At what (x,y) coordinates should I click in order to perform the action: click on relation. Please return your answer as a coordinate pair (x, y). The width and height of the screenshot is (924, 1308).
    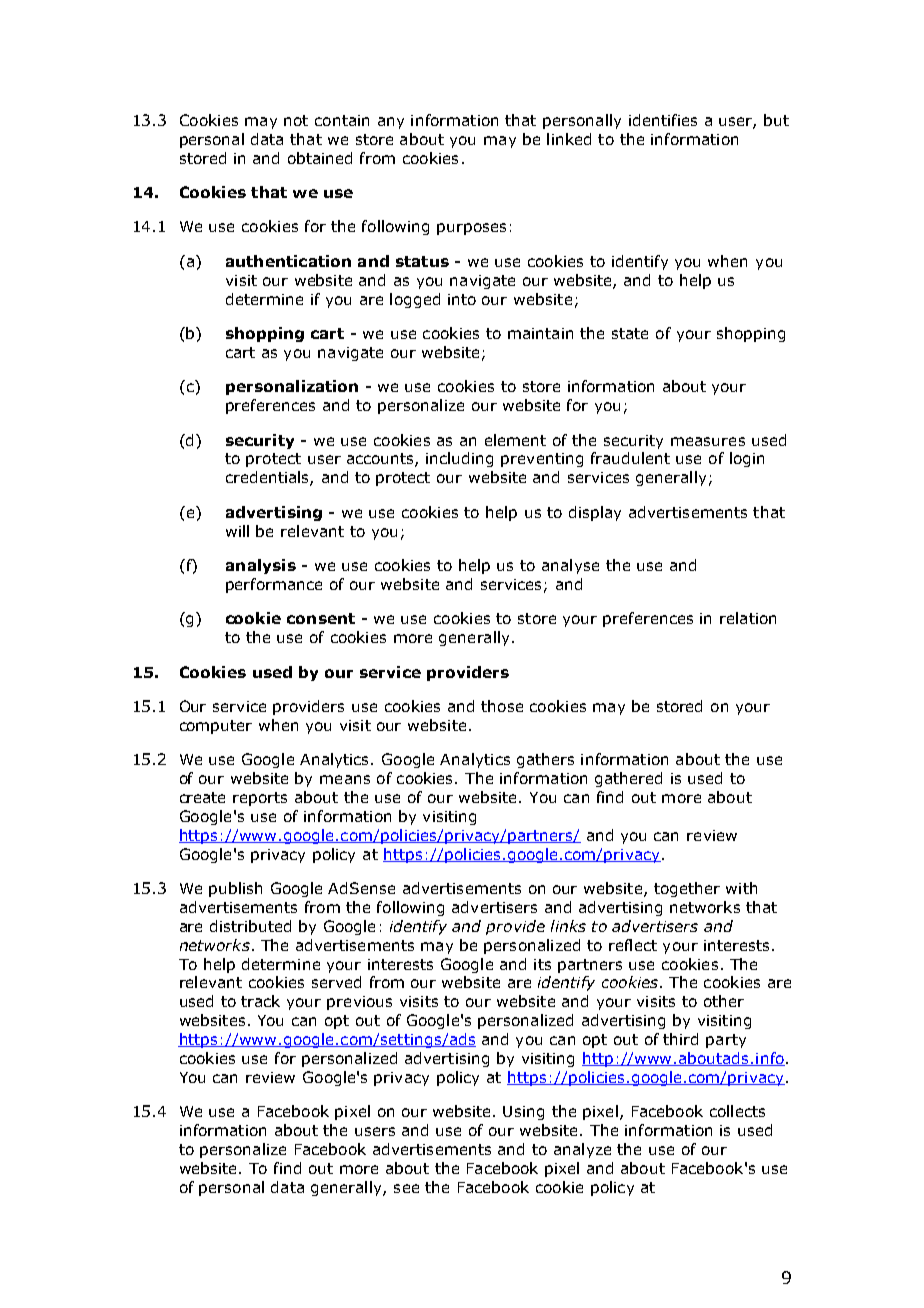
    Looking at the image, I should click on (748, 618).
